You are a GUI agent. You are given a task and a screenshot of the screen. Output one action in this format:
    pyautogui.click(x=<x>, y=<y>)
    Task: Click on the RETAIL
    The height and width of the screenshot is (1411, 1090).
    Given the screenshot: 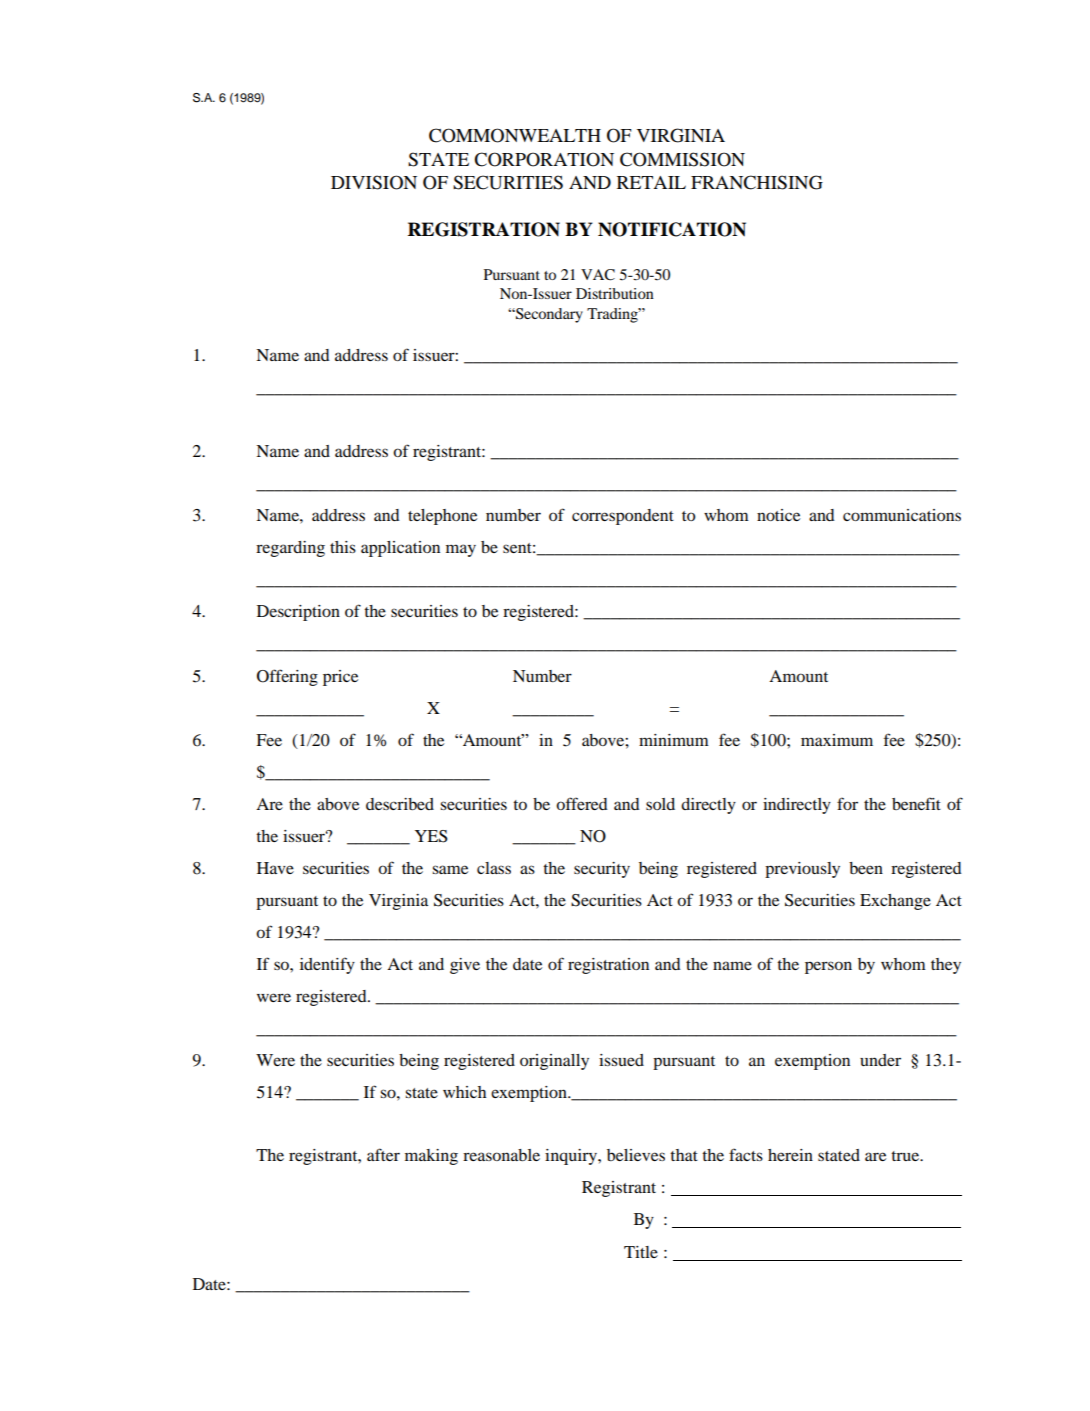 What is the action you would take?
    pyautogui.click(x=651, y=182)
